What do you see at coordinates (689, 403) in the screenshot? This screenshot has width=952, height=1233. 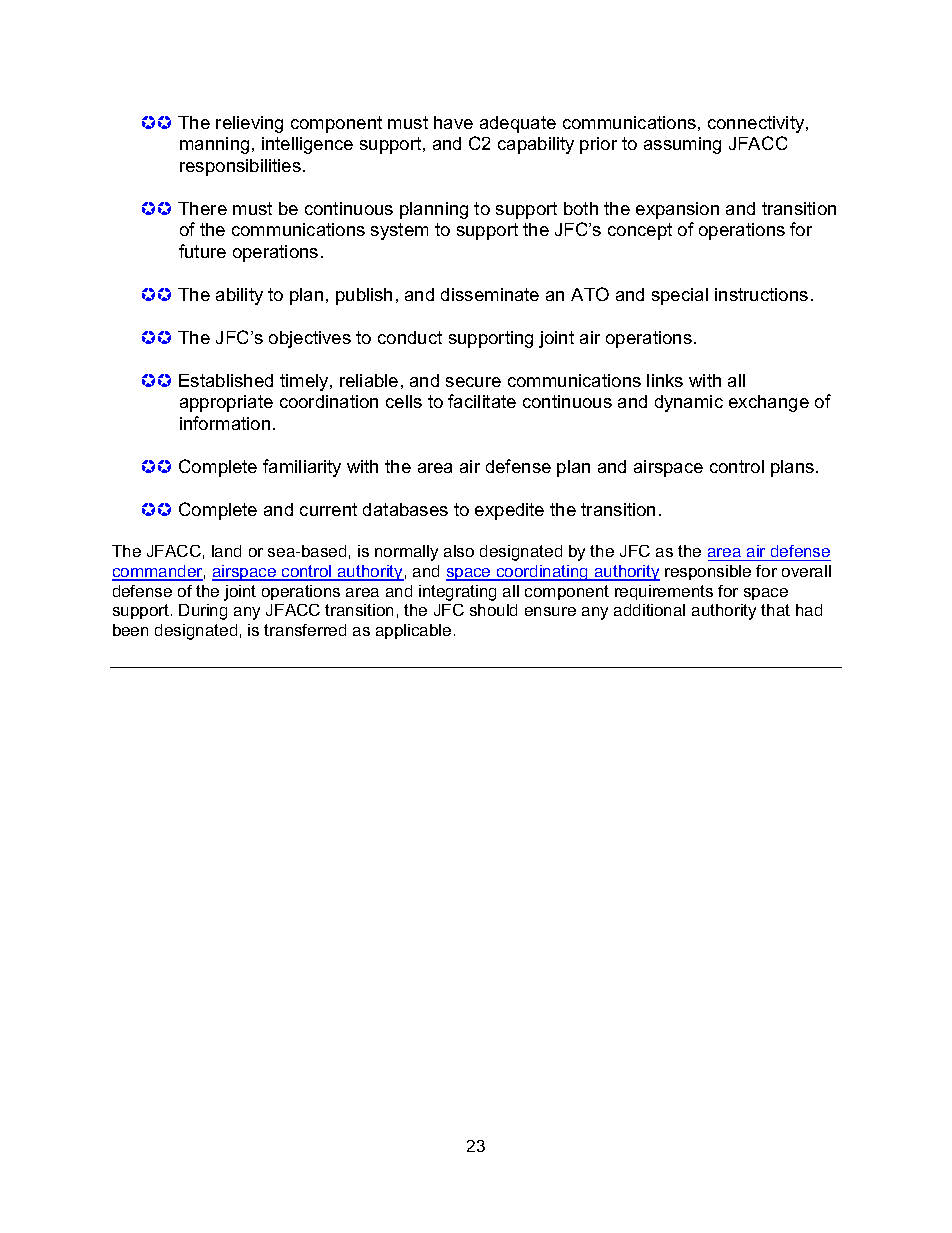 I see `dynamic` at bounding box center [689, 403].
